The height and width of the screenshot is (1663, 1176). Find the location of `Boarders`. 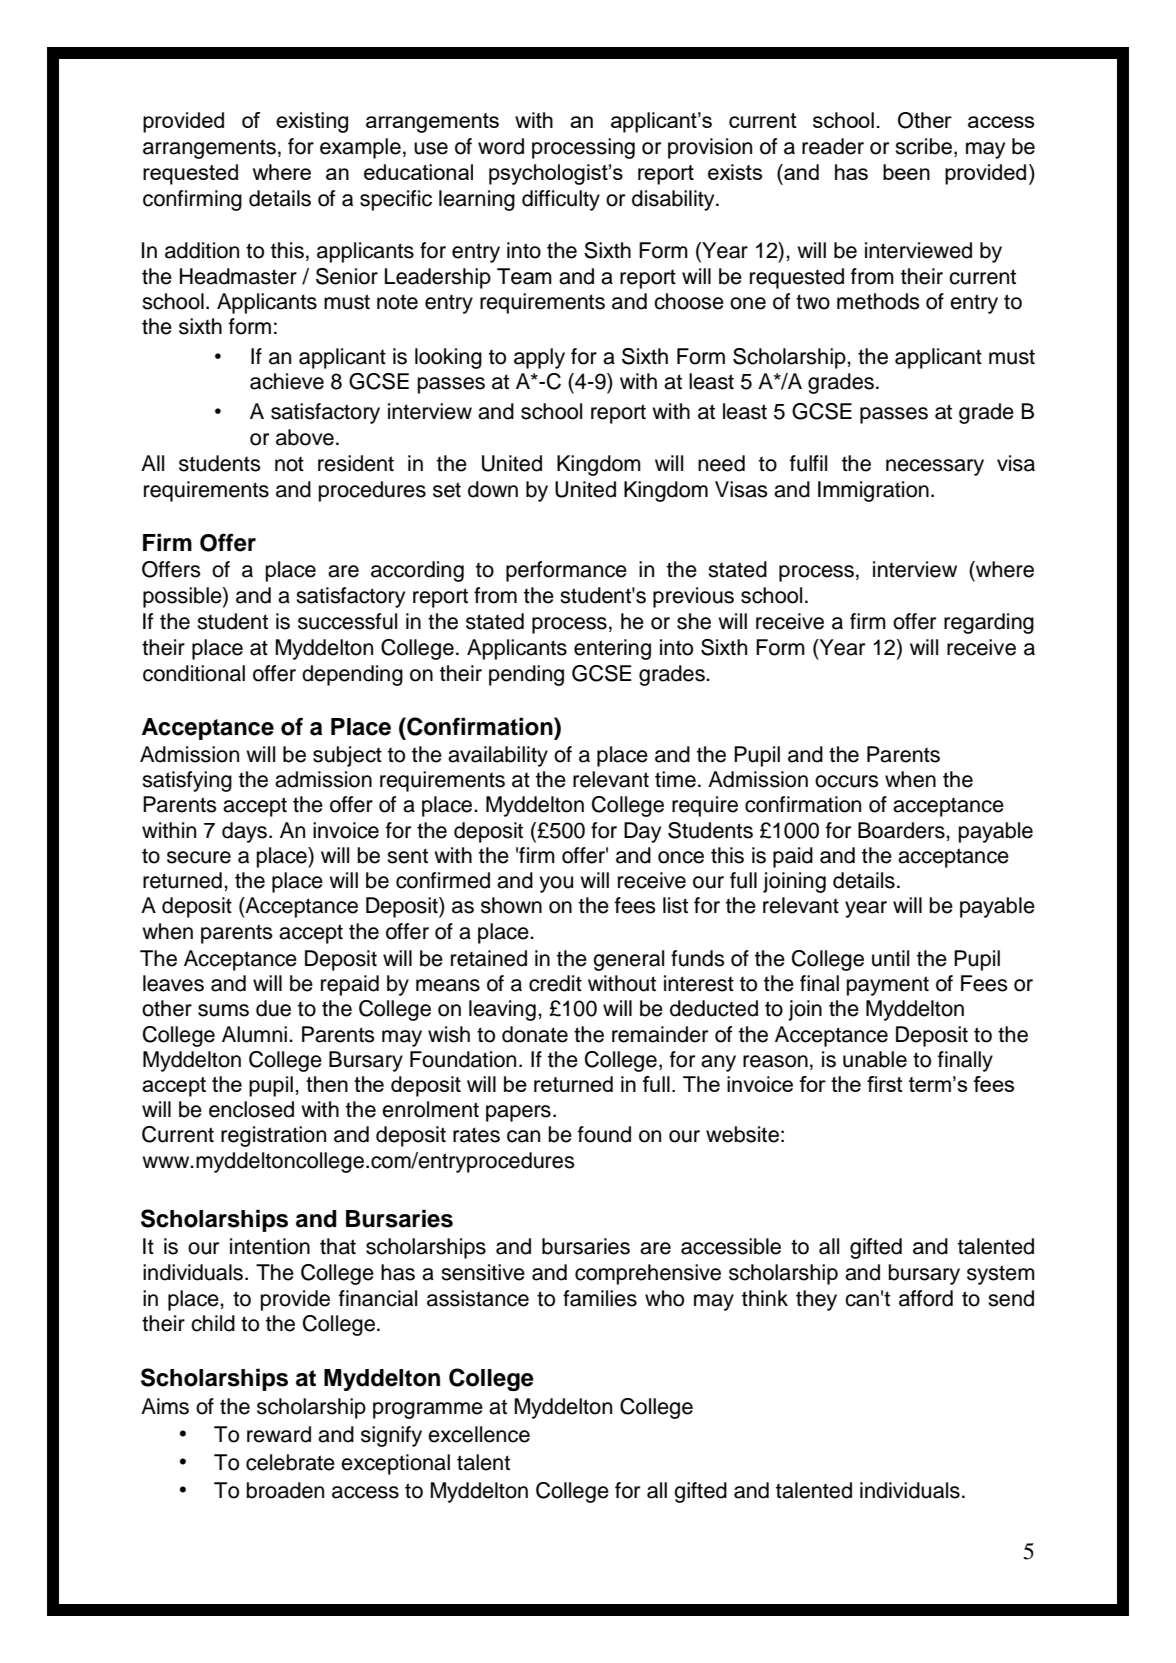

Boarders is located at coordinates (902, 830).
